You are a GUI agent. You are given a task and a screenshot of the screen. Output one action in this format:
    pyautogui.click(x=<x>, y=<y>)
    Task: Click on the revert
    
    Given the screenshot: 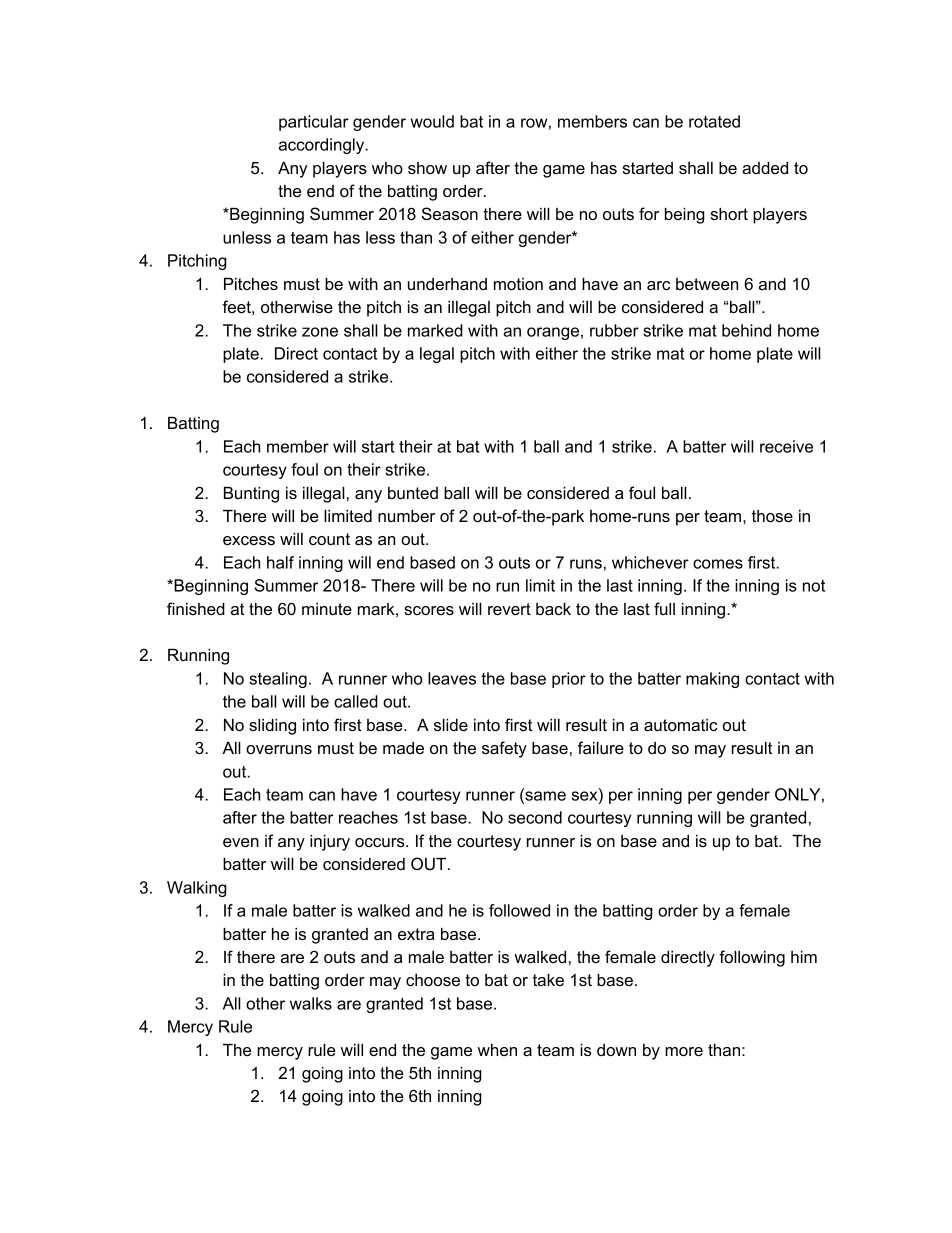 What is the action you would take?
    pyautogui.click(x=509, y=609)
